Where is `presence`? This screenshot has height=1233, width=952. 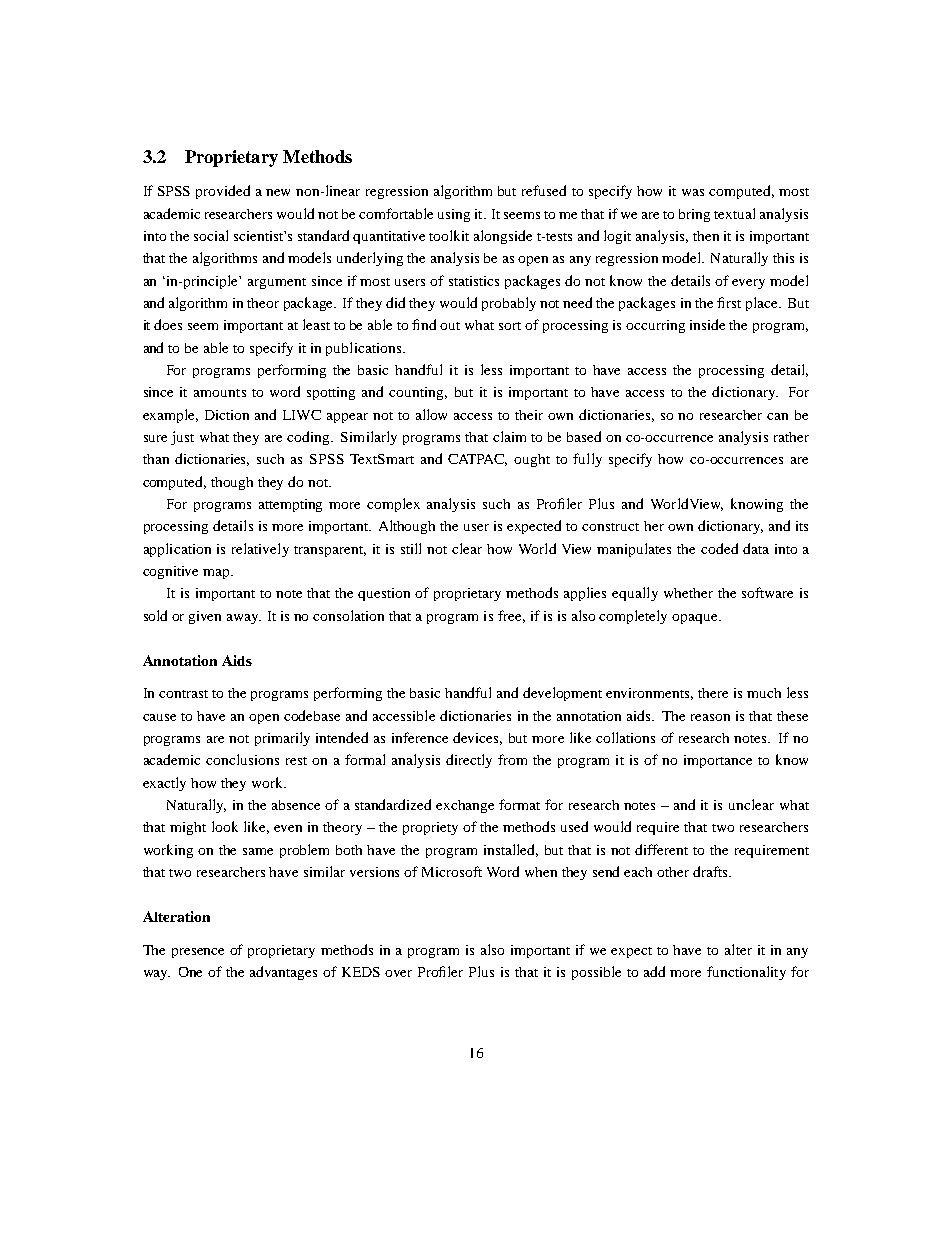
presence is located at coordinates (198, 953).
